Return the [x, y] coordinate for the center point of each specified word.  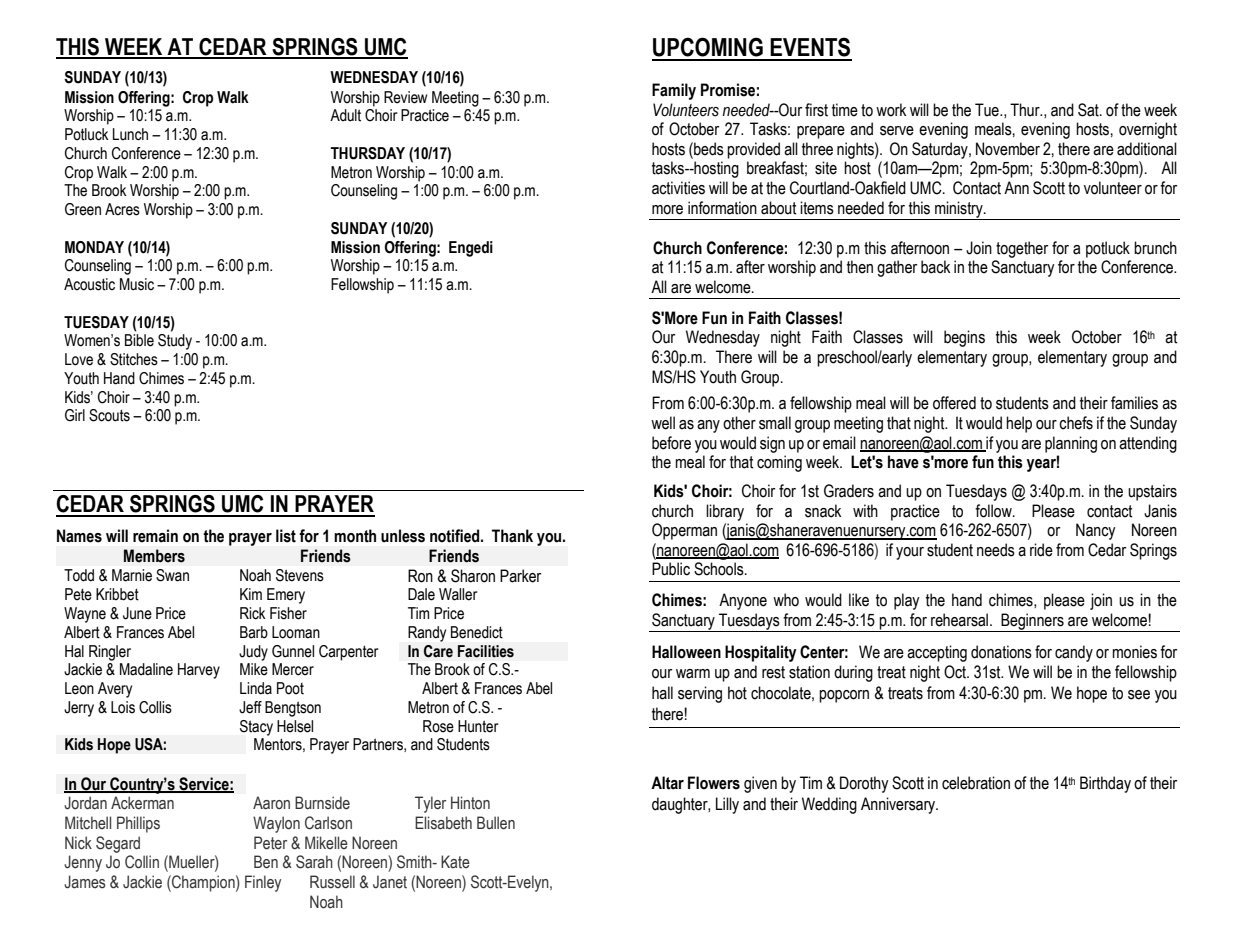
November [1008, 149]
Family [674, 91]
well [663, 423]
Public [671, 569]
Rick [253, 613]
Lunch [130, 134]
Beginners [1033, 622]
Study [175, 342]
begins [964, 338]
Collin [142, 862]
